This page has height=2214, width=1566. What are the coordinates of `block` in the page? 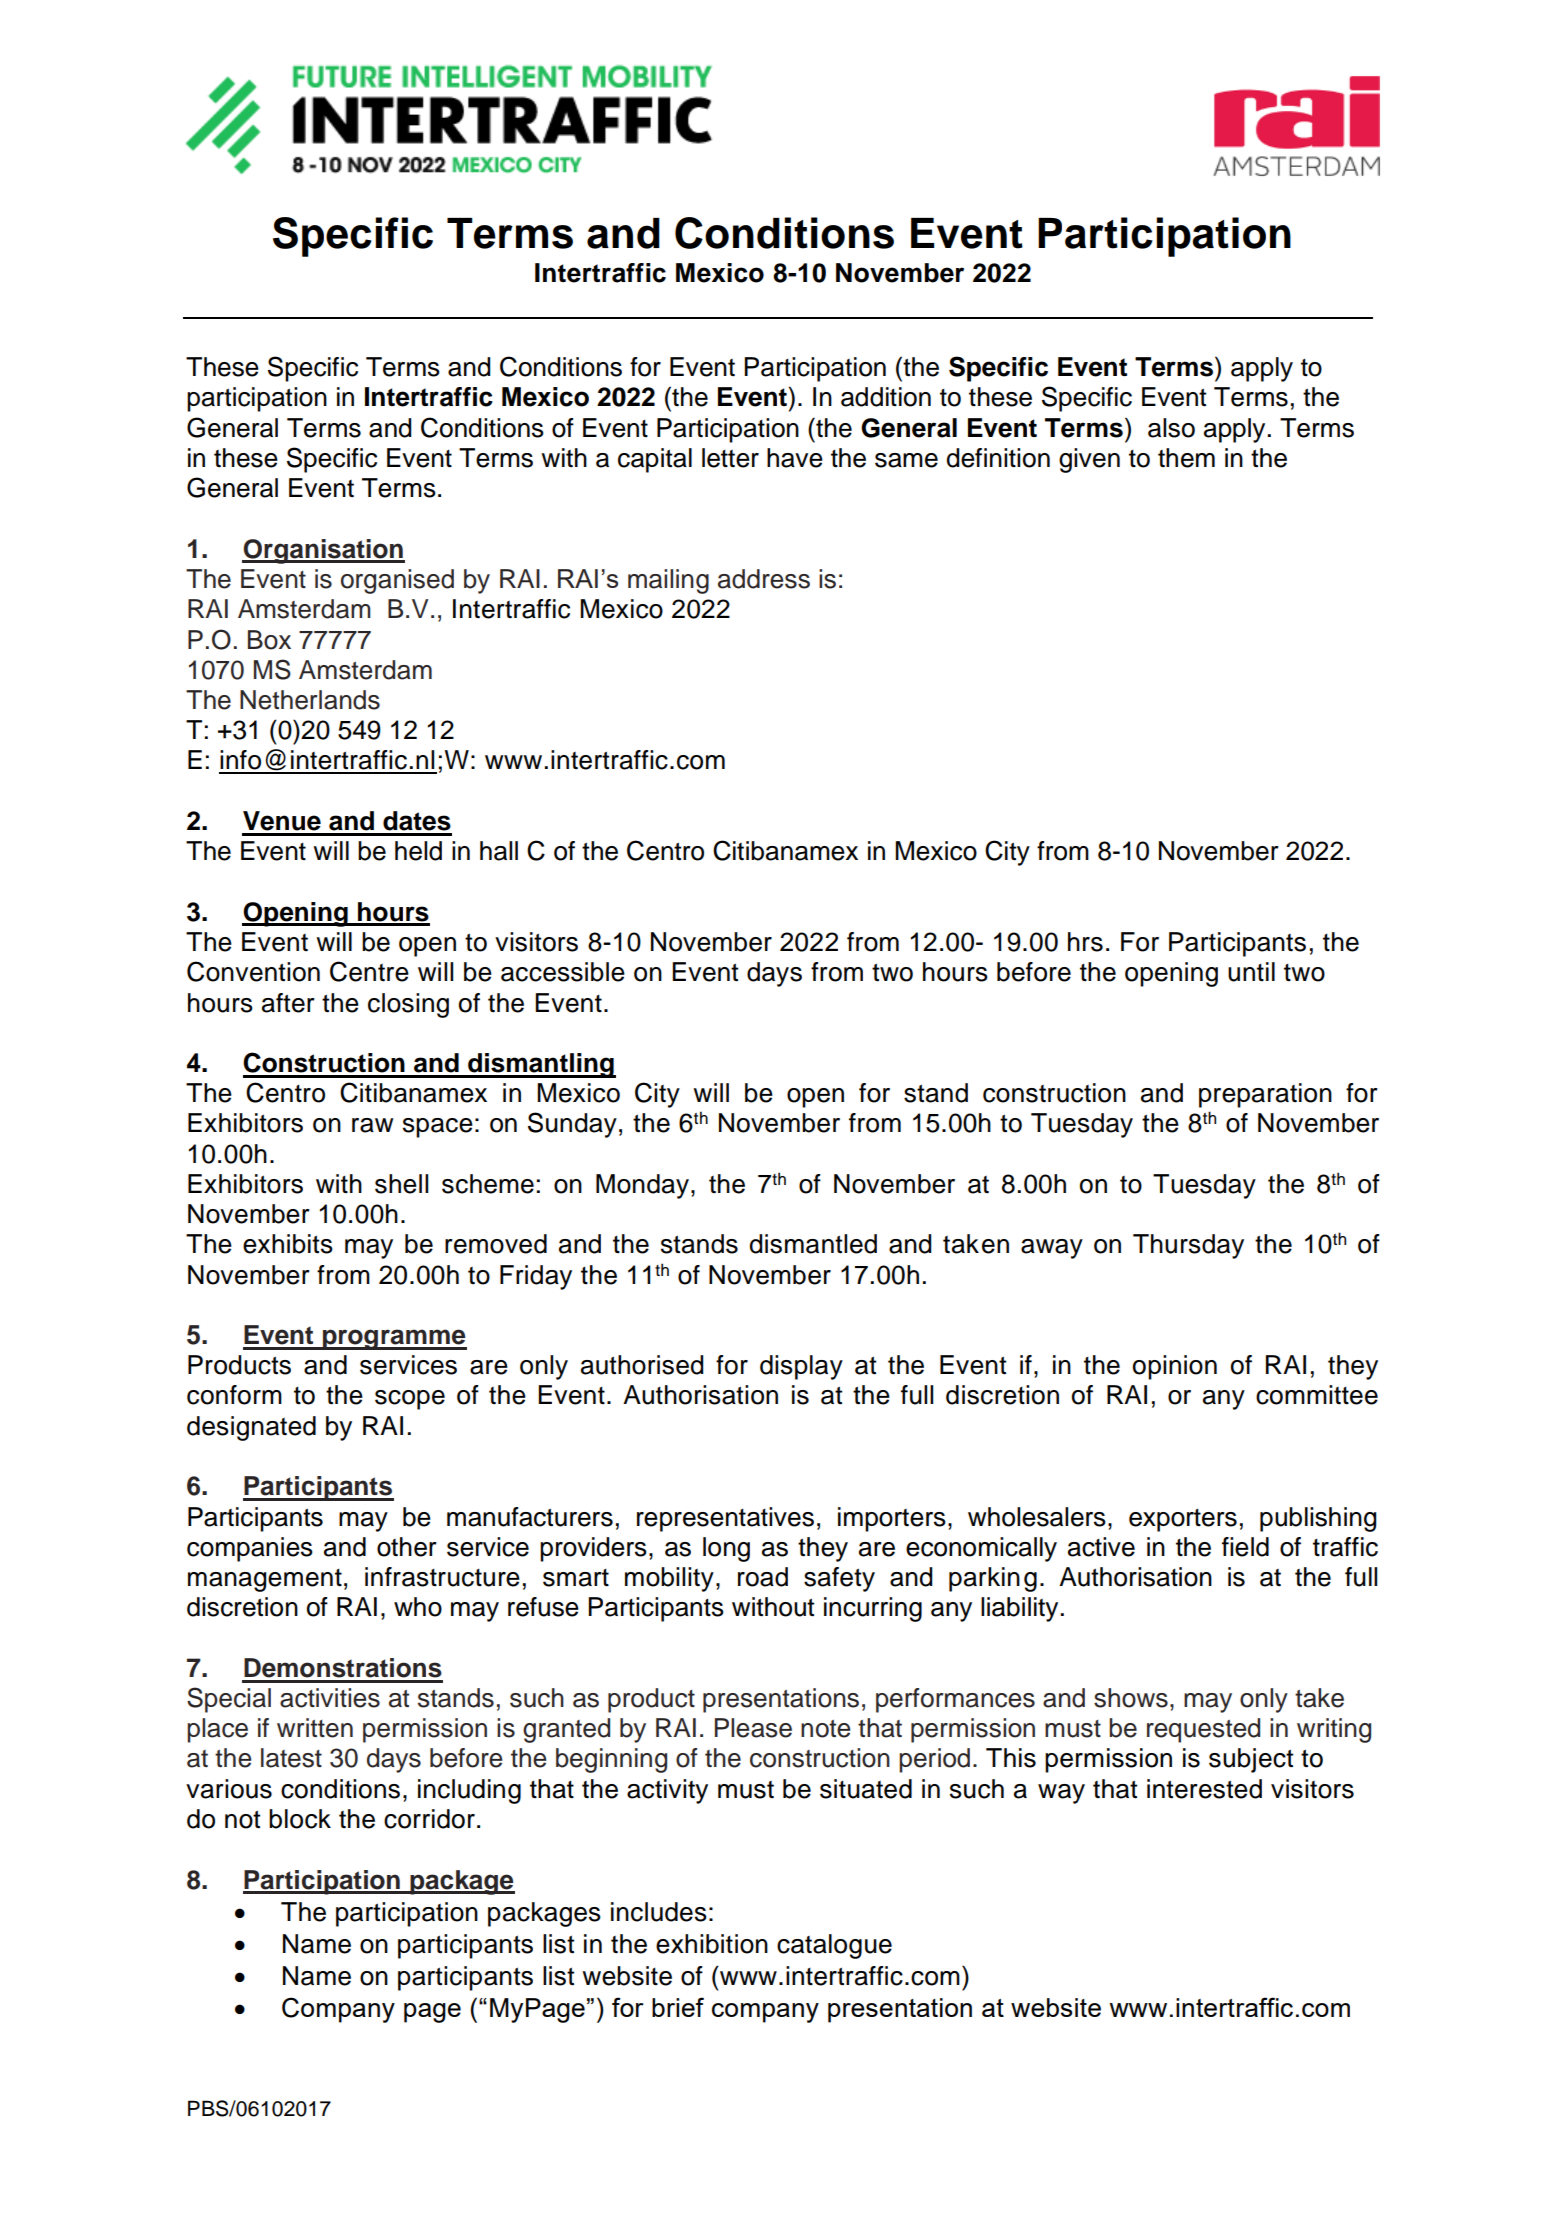 It's located at (300, 1819).
